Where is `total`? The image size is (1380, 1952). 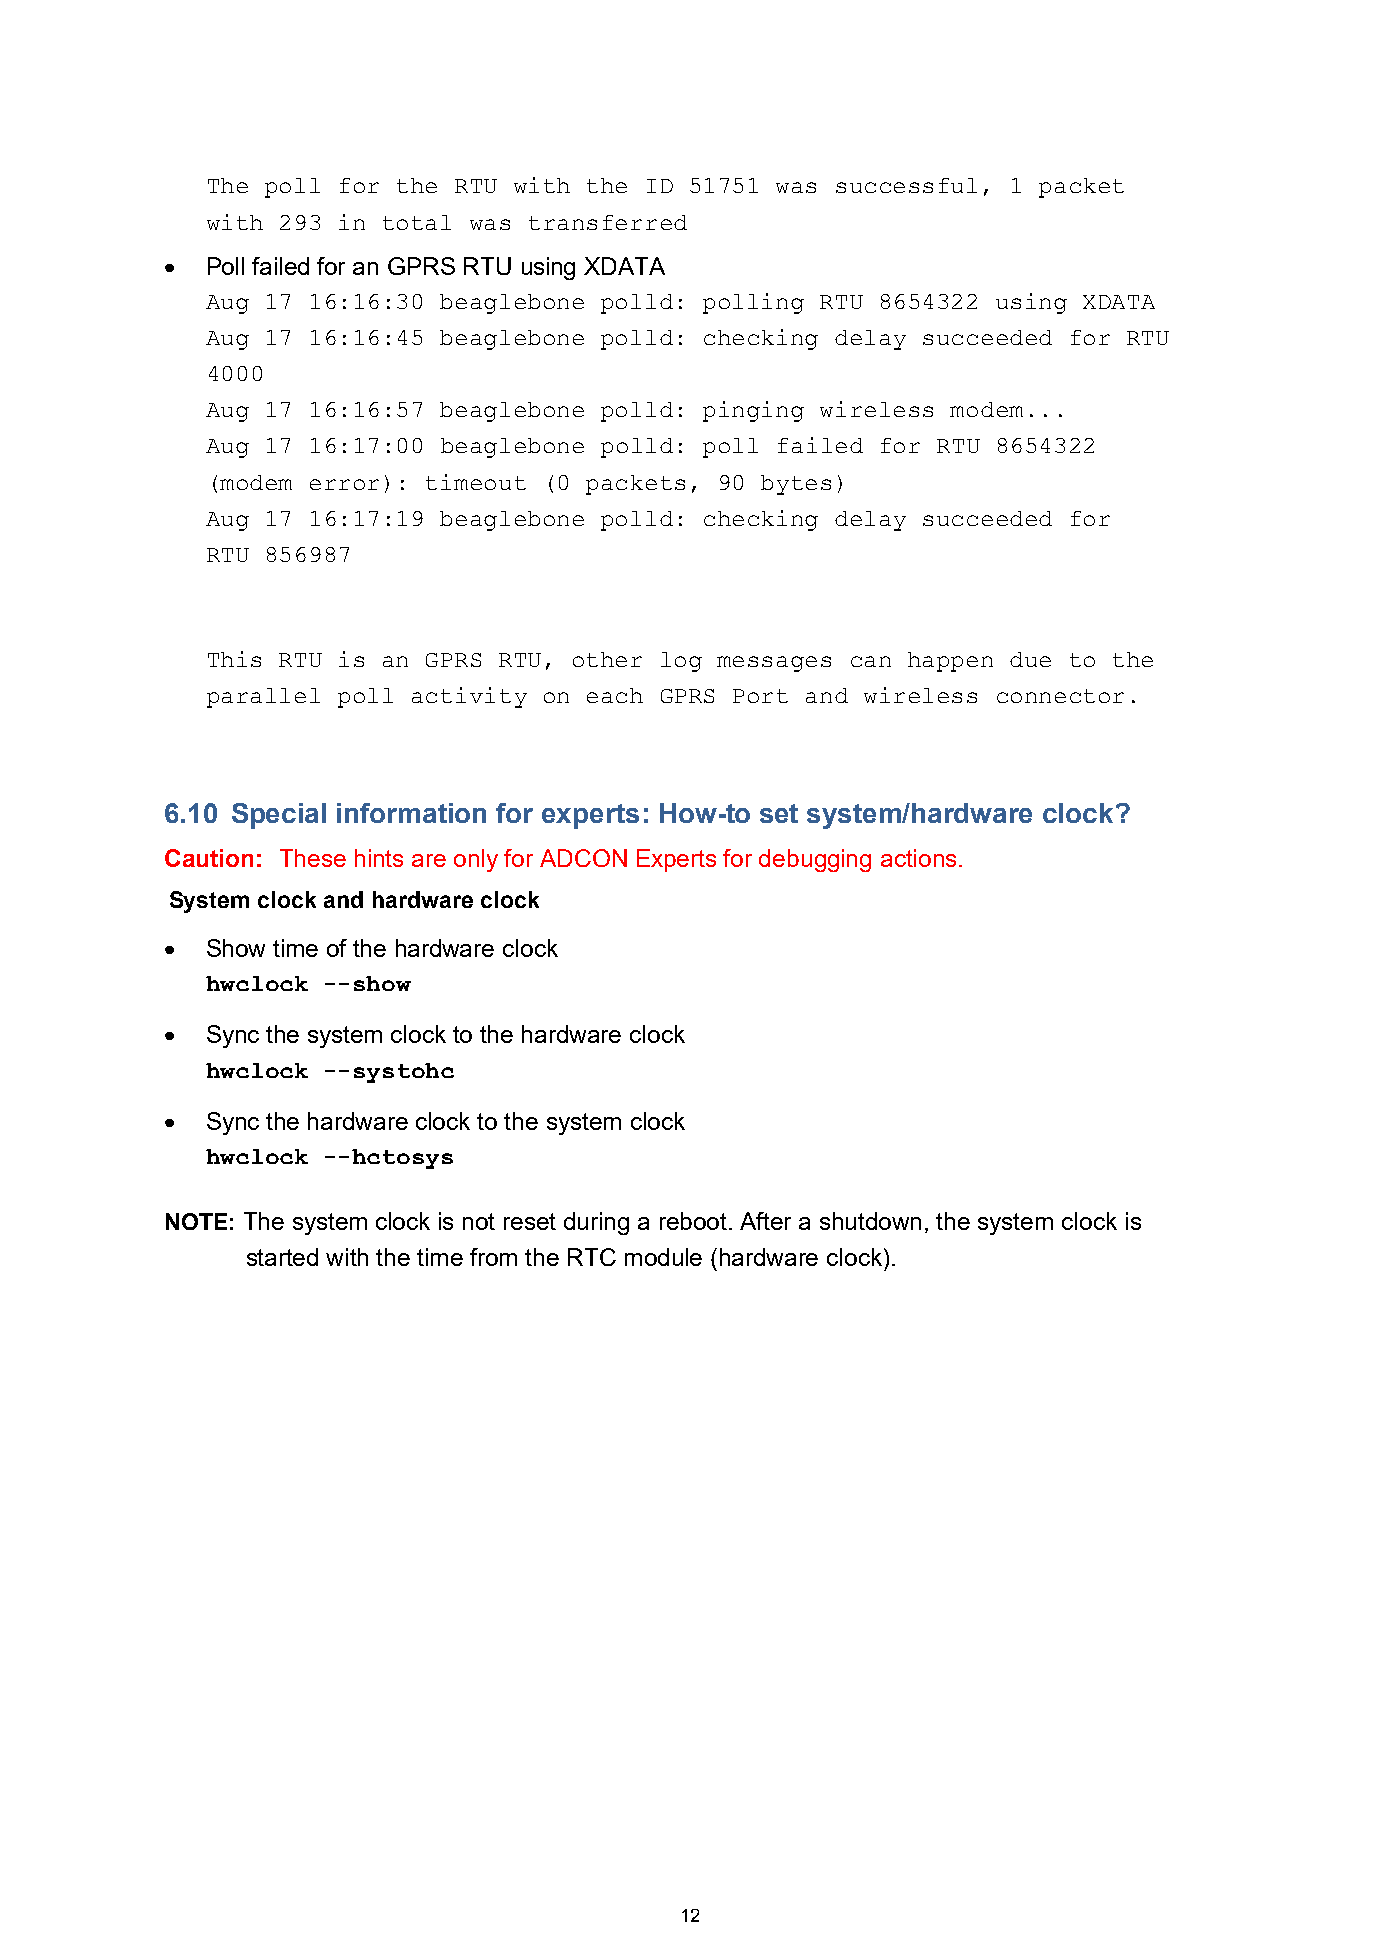
total is located at coordinates (417, 222).
